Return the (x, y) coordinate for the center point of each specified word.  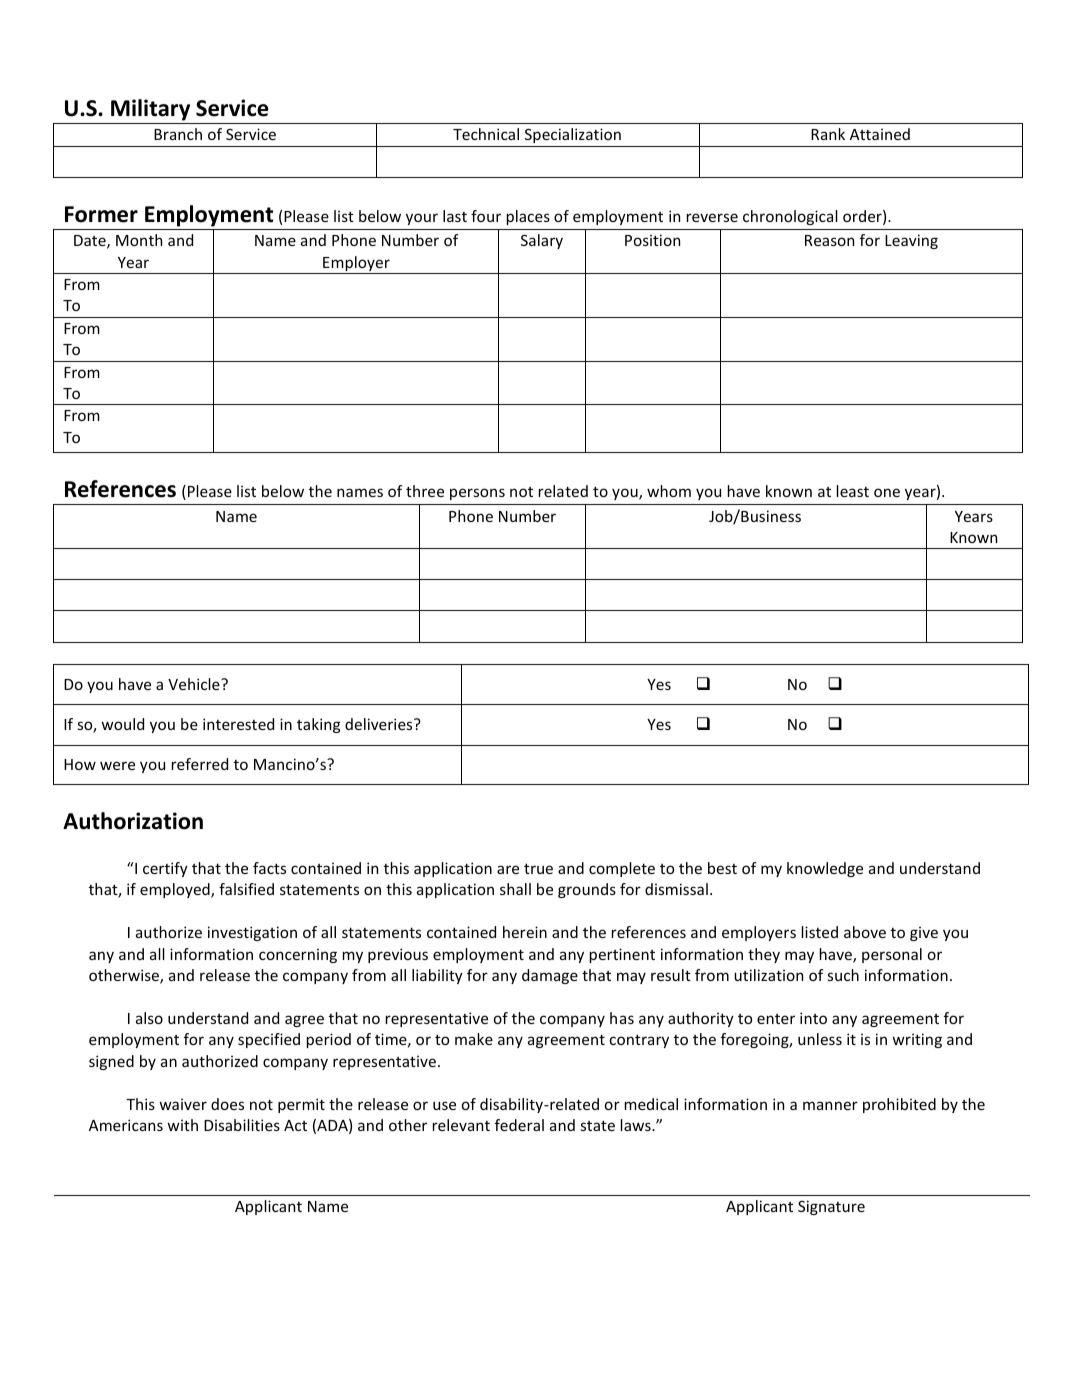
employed (176, 890)
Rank (828, 134)
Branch (178, 134)
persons (477, 494)
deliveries (380, 724)
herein (525, 932)
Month (139, 240)
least (853, 491)
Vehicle (195, 684)
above (865, 932)
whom (669, 491)
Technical (486, 134)
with (183, 1125)
